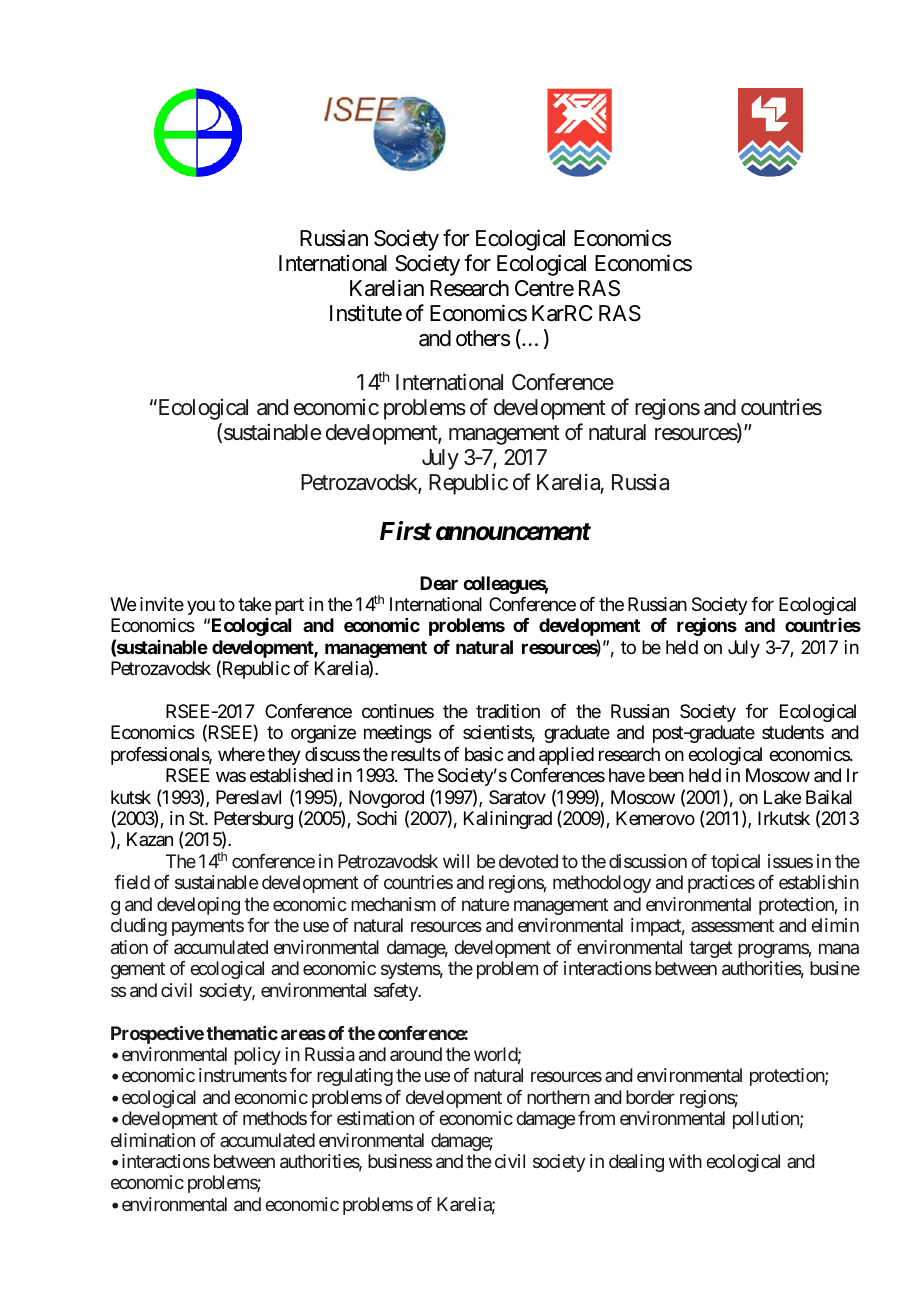 The width and height of the screenshot is (924, 1308). I want to click on nature, so click(485, 904).
